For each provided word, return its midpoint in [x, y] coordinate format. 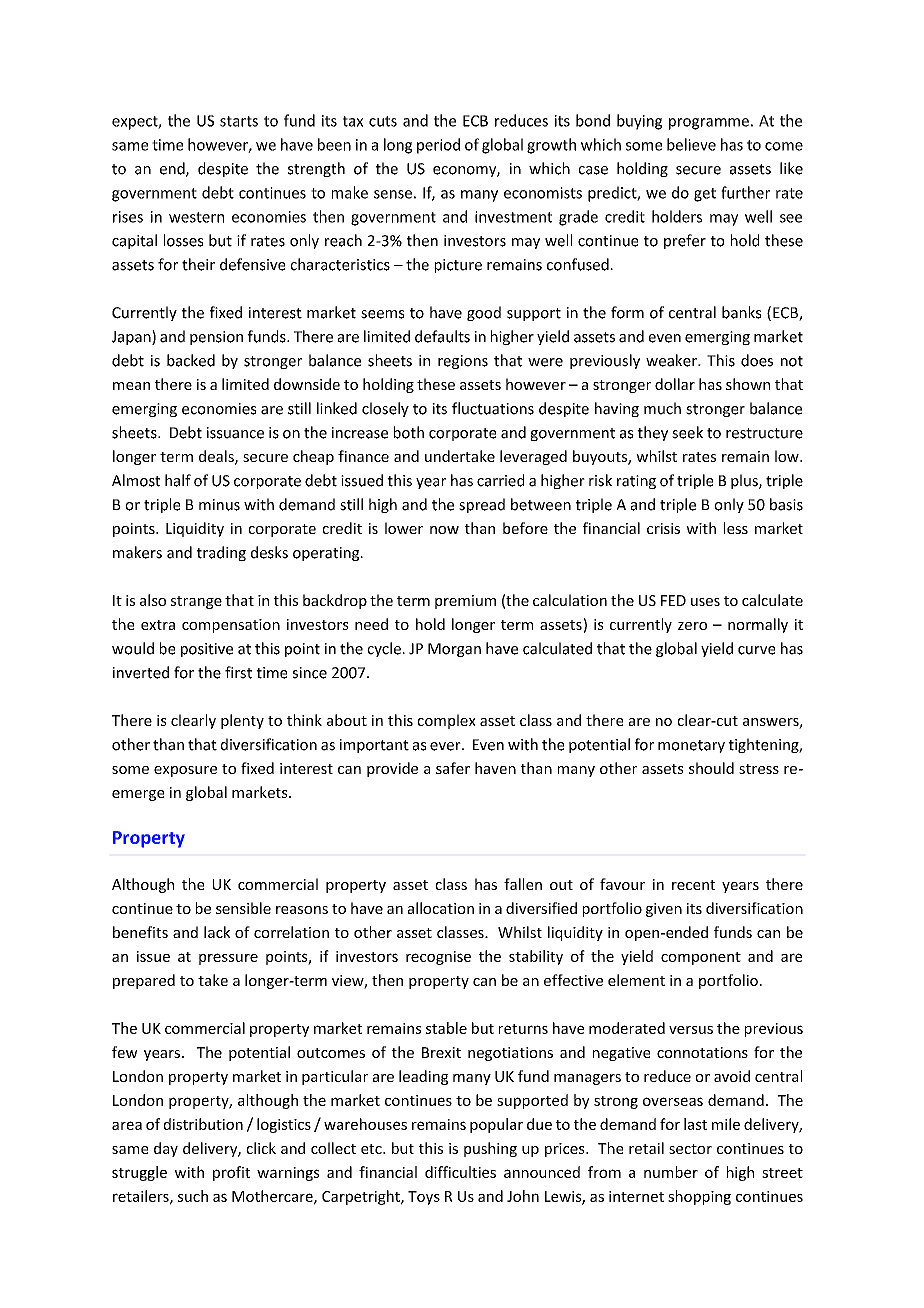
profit [231, 1173]
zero [692, 626]
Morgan [454, 650]
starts [239, 121]
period [438, 146]
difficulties [460, 1172]
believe [691, 144]
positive [207, 650]
